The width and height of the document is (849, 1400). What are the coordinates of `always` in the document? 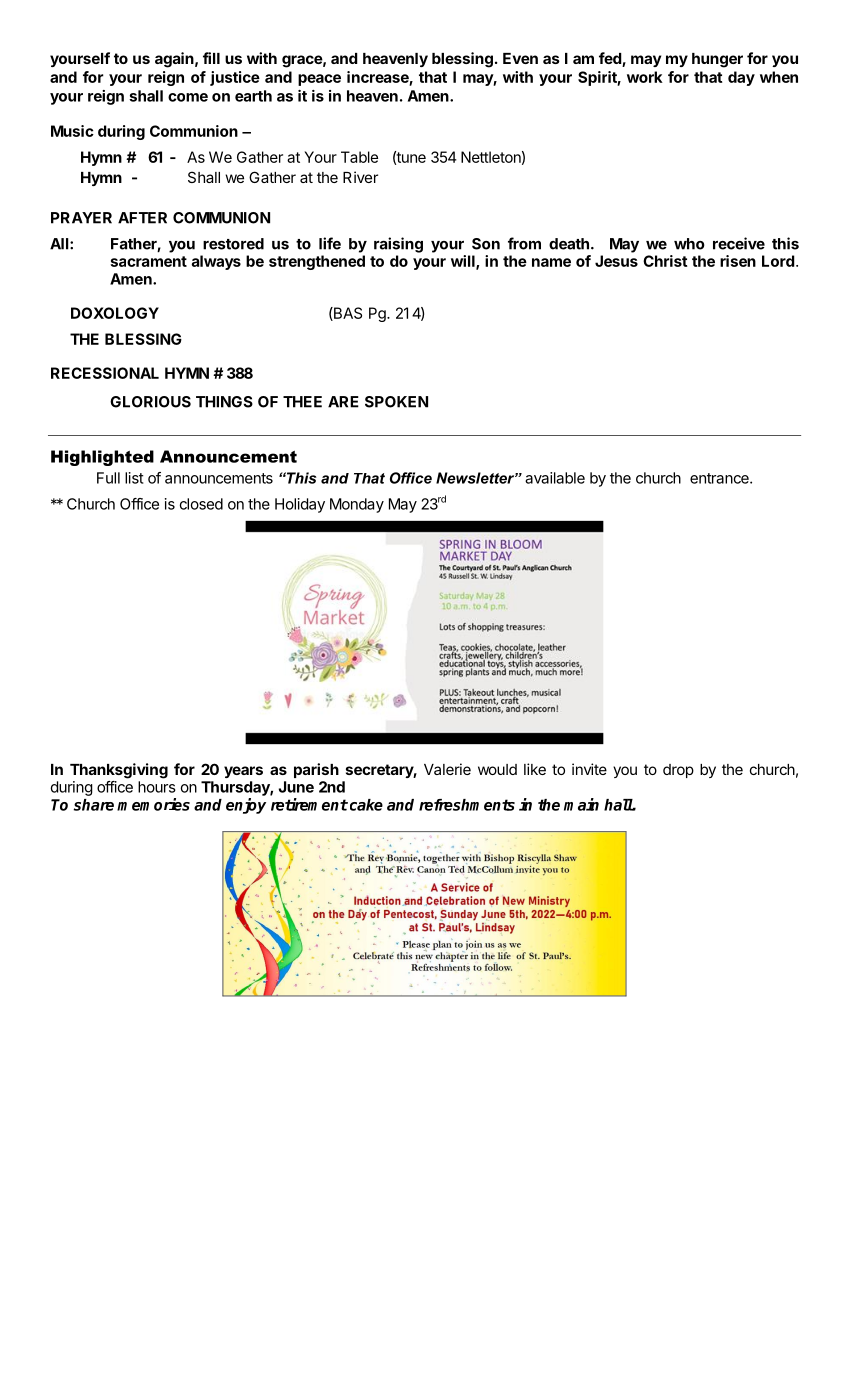 It's located at (216, 262).
